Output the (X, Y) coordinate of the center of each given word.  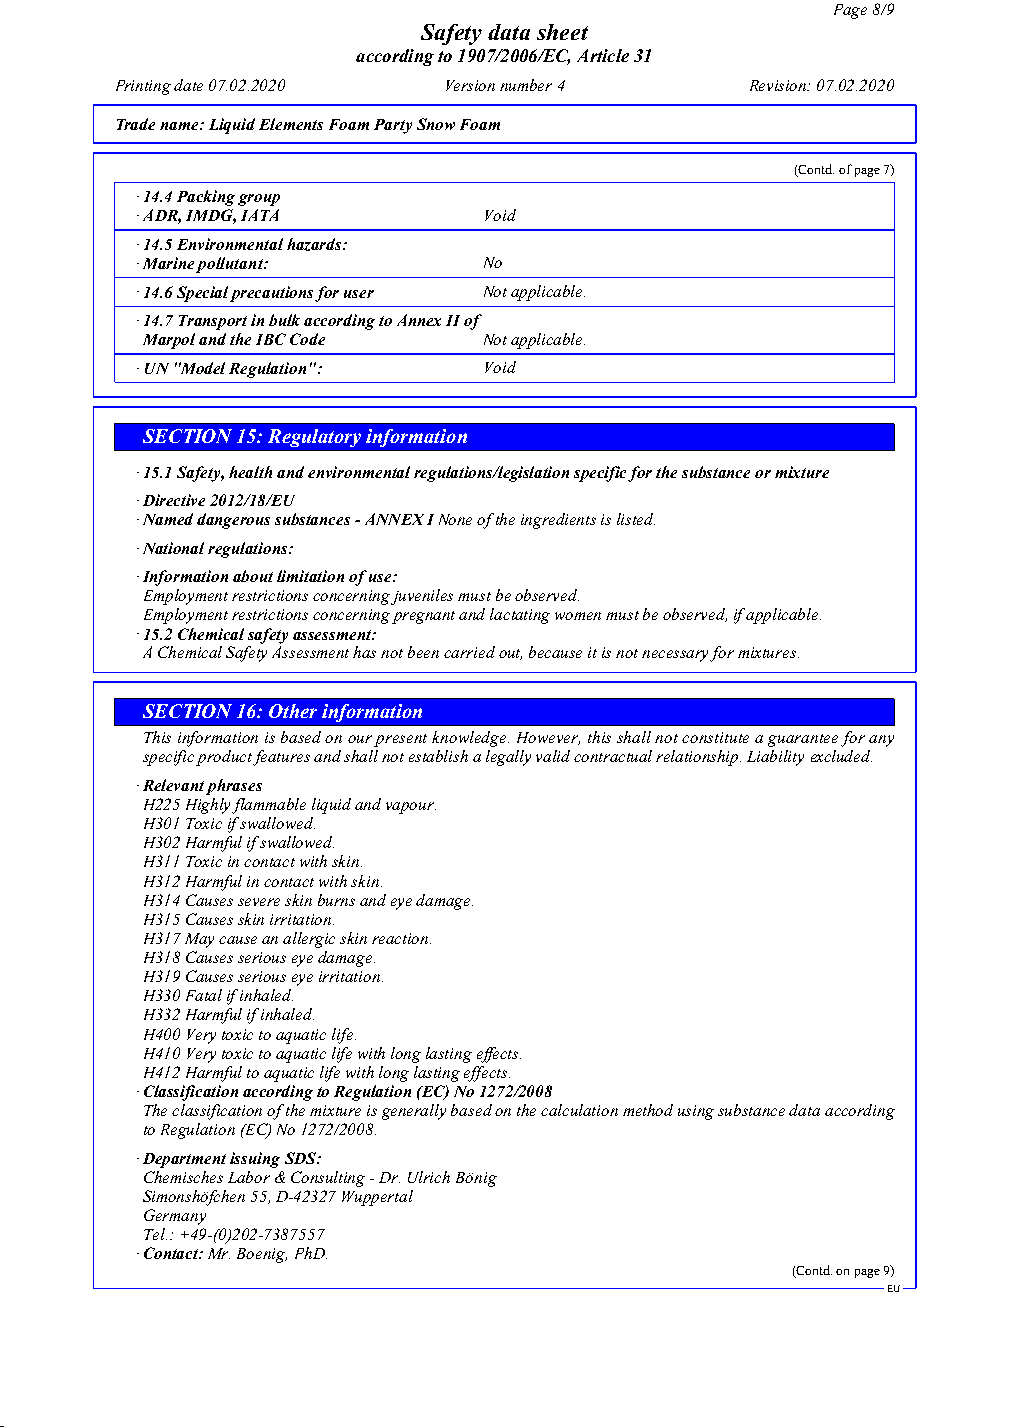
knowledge (470, 739)
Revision (779, 85)
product (225, 758)
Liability (775, 758)
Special (202, 294)
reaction (401, 938)
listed (636, 519)
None (455, 519)
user (359, 294)
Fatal (204, 995)
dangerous (233, 521)
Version (470, 85)
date (188, 85)
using (696, 1112)
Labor (249, 1177)
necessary (676, 656)
